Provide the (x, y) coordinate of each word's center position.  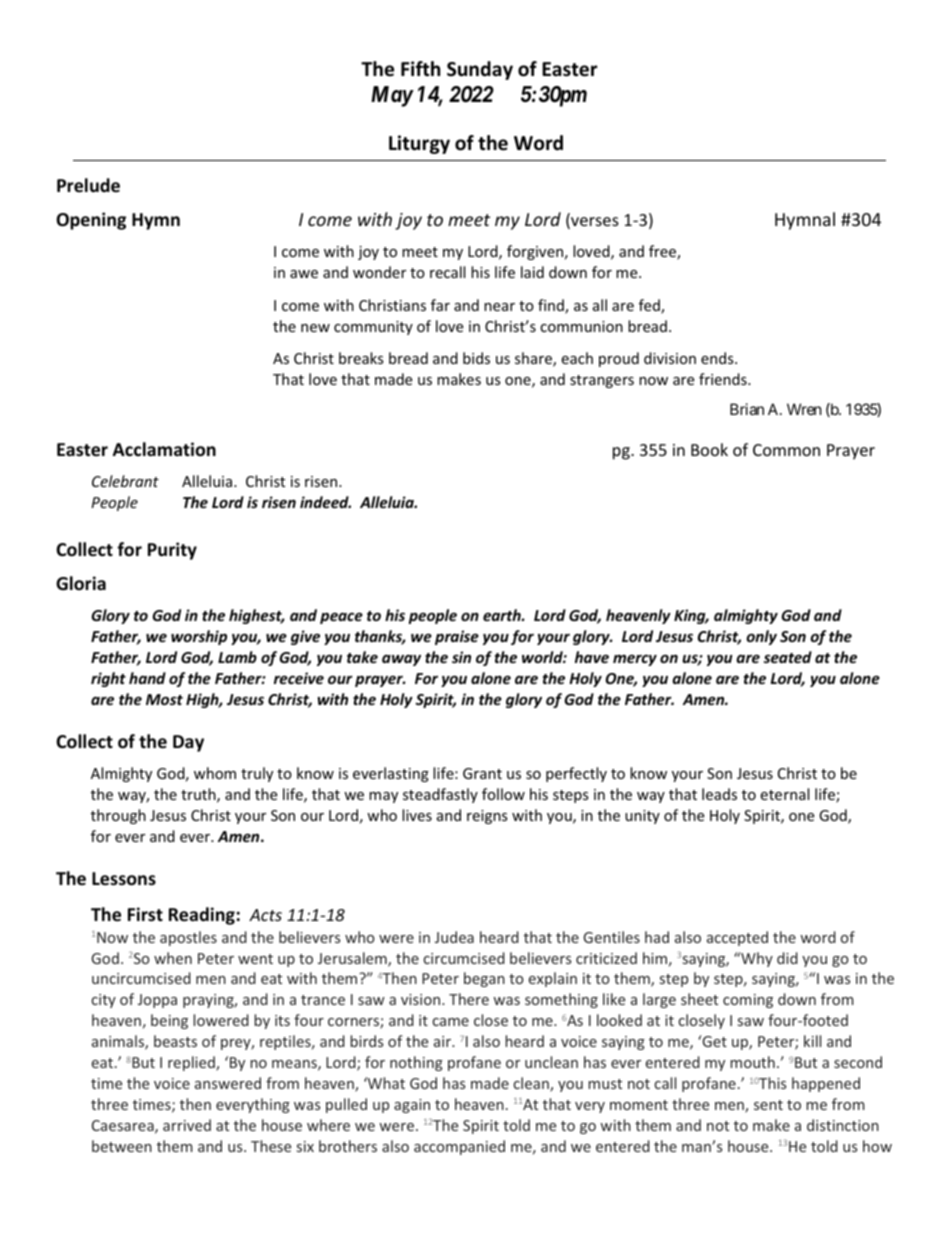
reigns (487, 817)
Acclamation (164, 449)
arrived (187, 1125)
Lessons (124, 879)
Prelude (88, 185)
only (761, 637)
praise (457, 637)
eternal (784, 794)
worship (199, 637)
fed (650, 306)
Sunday (480, 70)
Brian (747, 409)
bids (476, 358)
